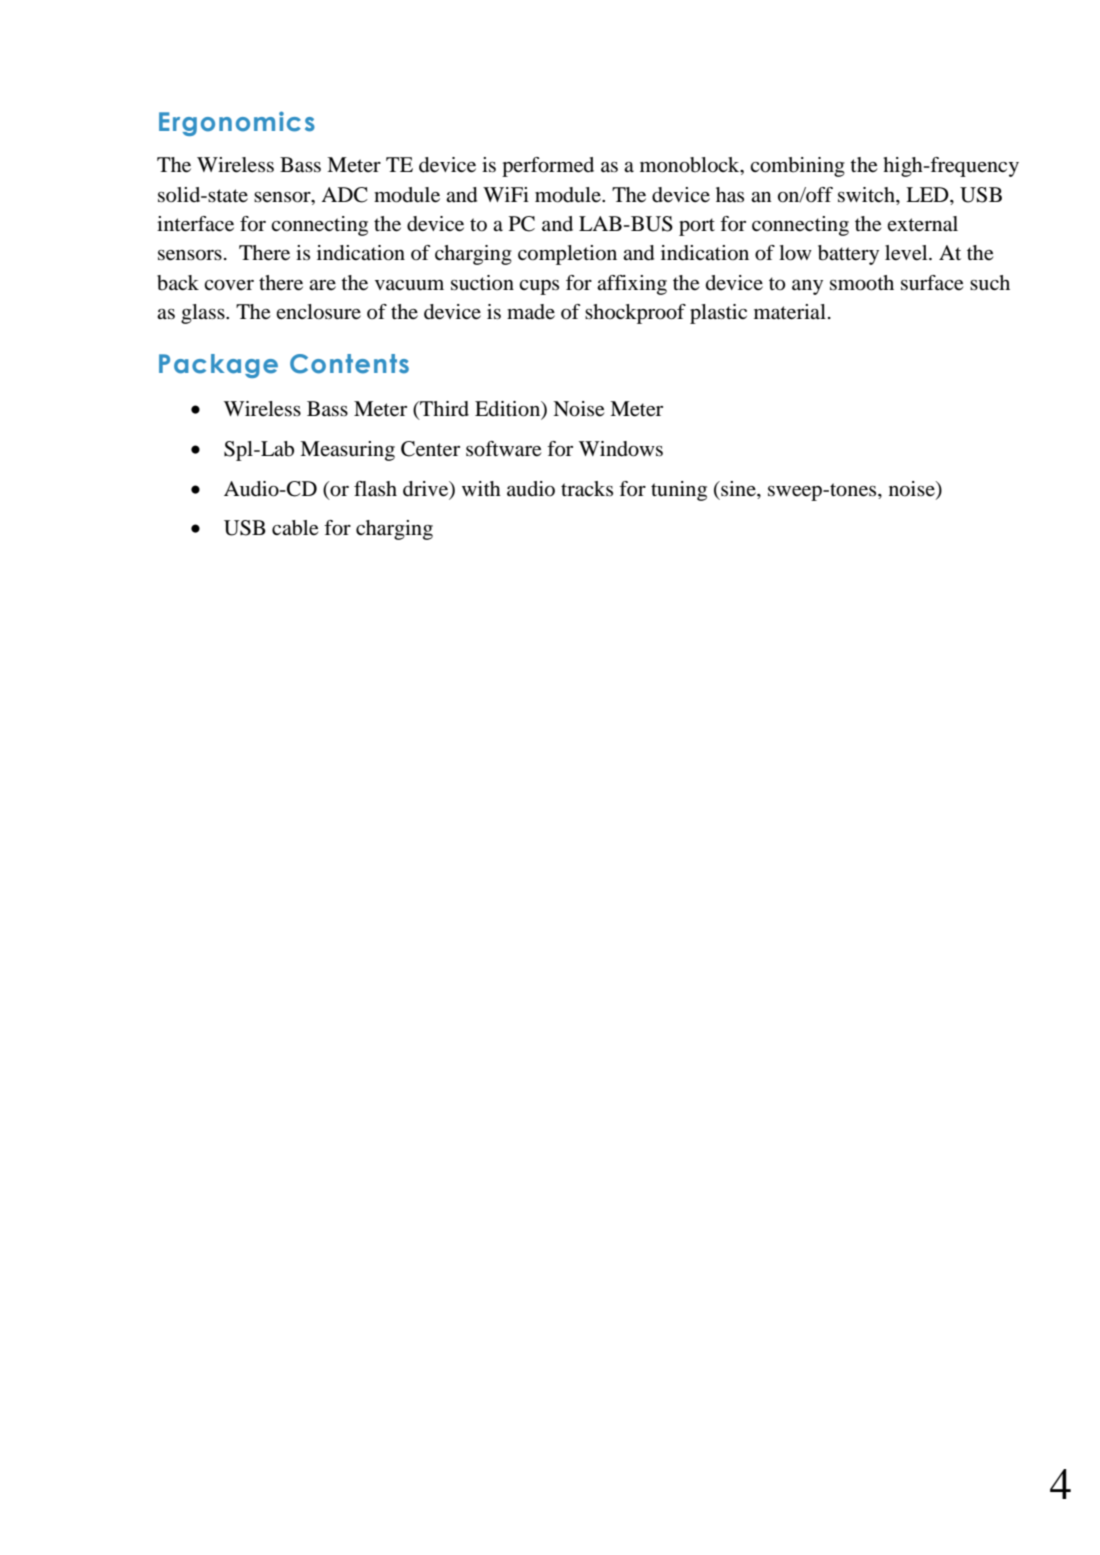  What do you see at coordinates (229, 285) in the screenshot?
I see `cover` at bounding box center [229, 285].
